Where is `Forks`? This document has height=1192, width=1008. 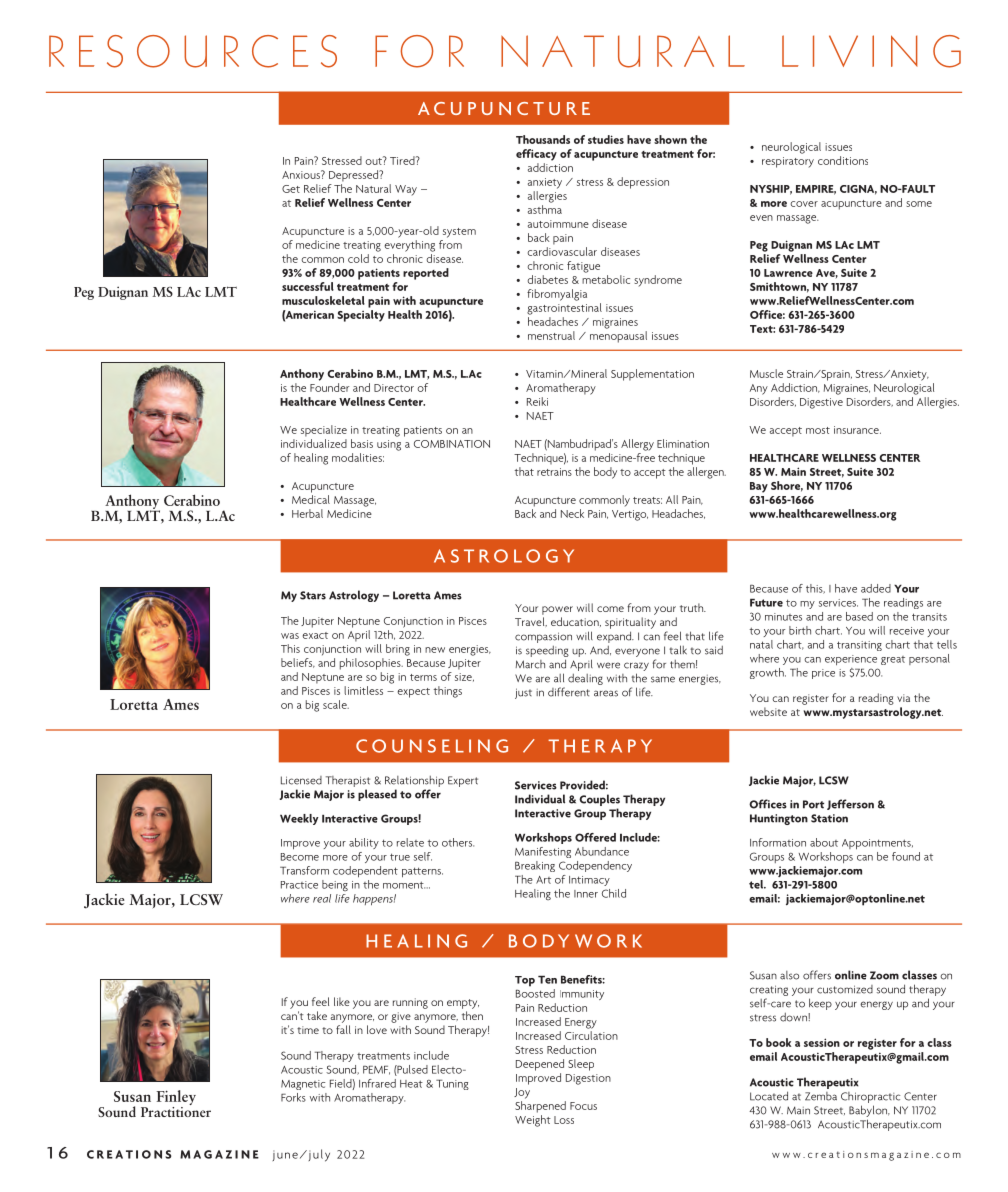 Forks is located at coordinates (293, 1097).
